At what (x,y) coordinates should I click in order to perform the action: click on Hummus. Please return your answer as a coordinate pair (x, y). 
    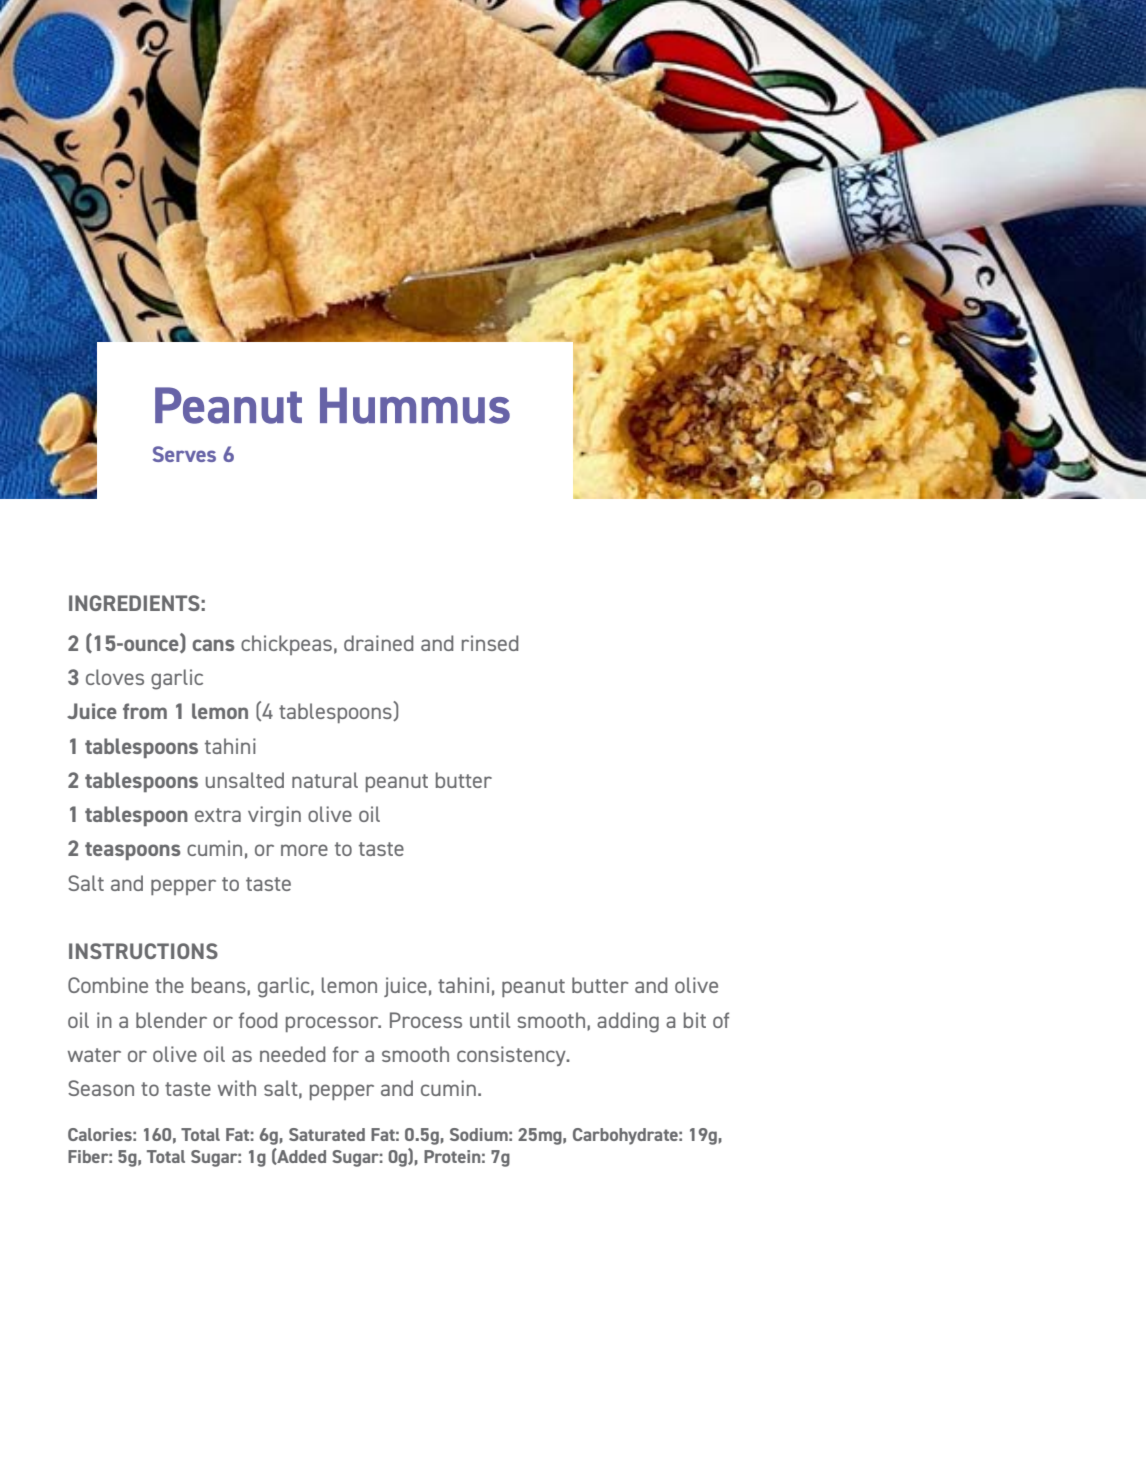
    Looking at the image, I should click on (415, 405).
